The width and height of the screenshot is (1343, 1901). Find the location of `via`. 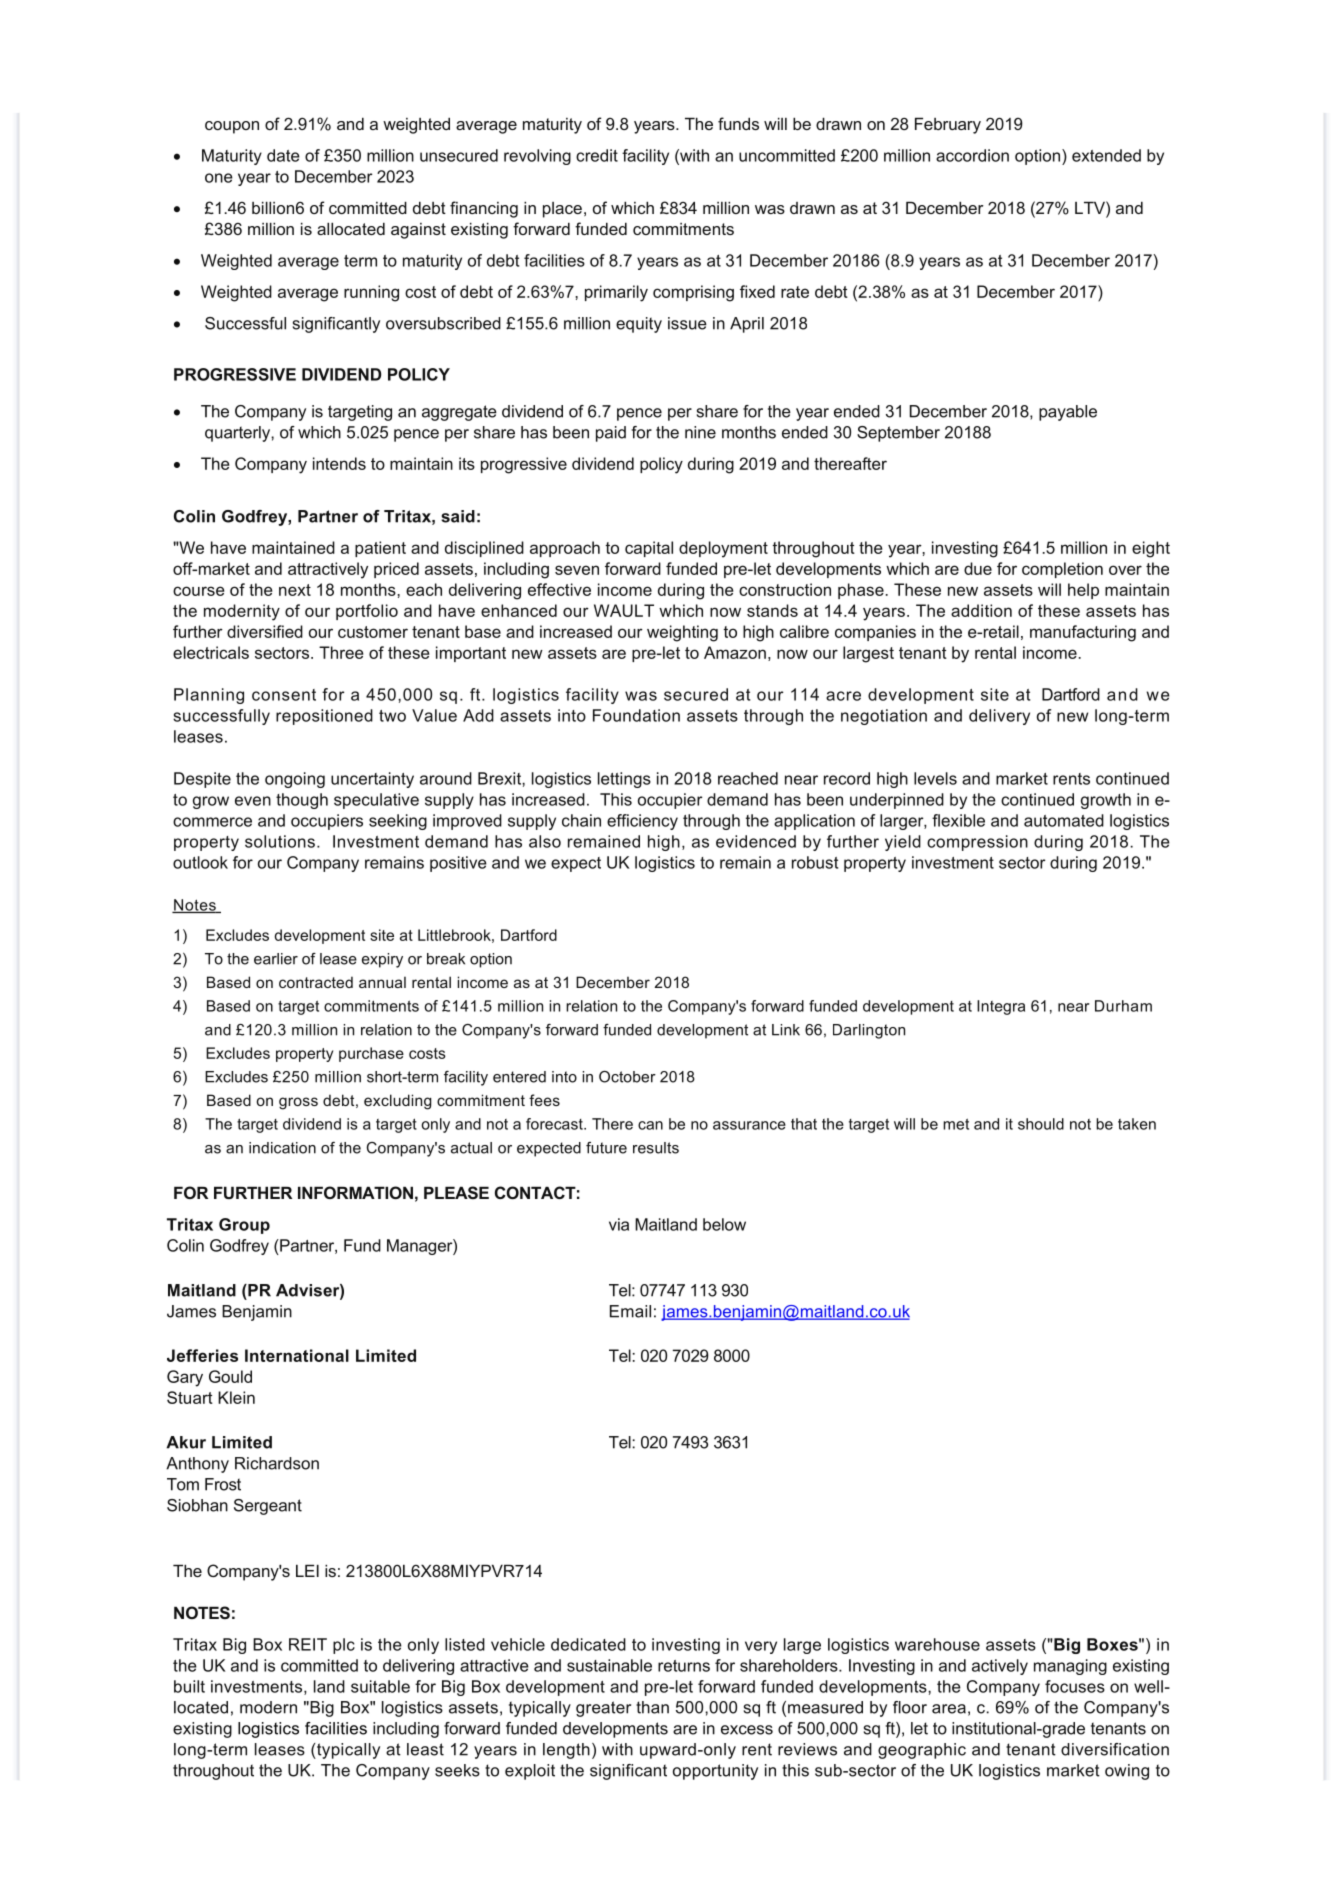

via is located at coordinates (619, 1224).
